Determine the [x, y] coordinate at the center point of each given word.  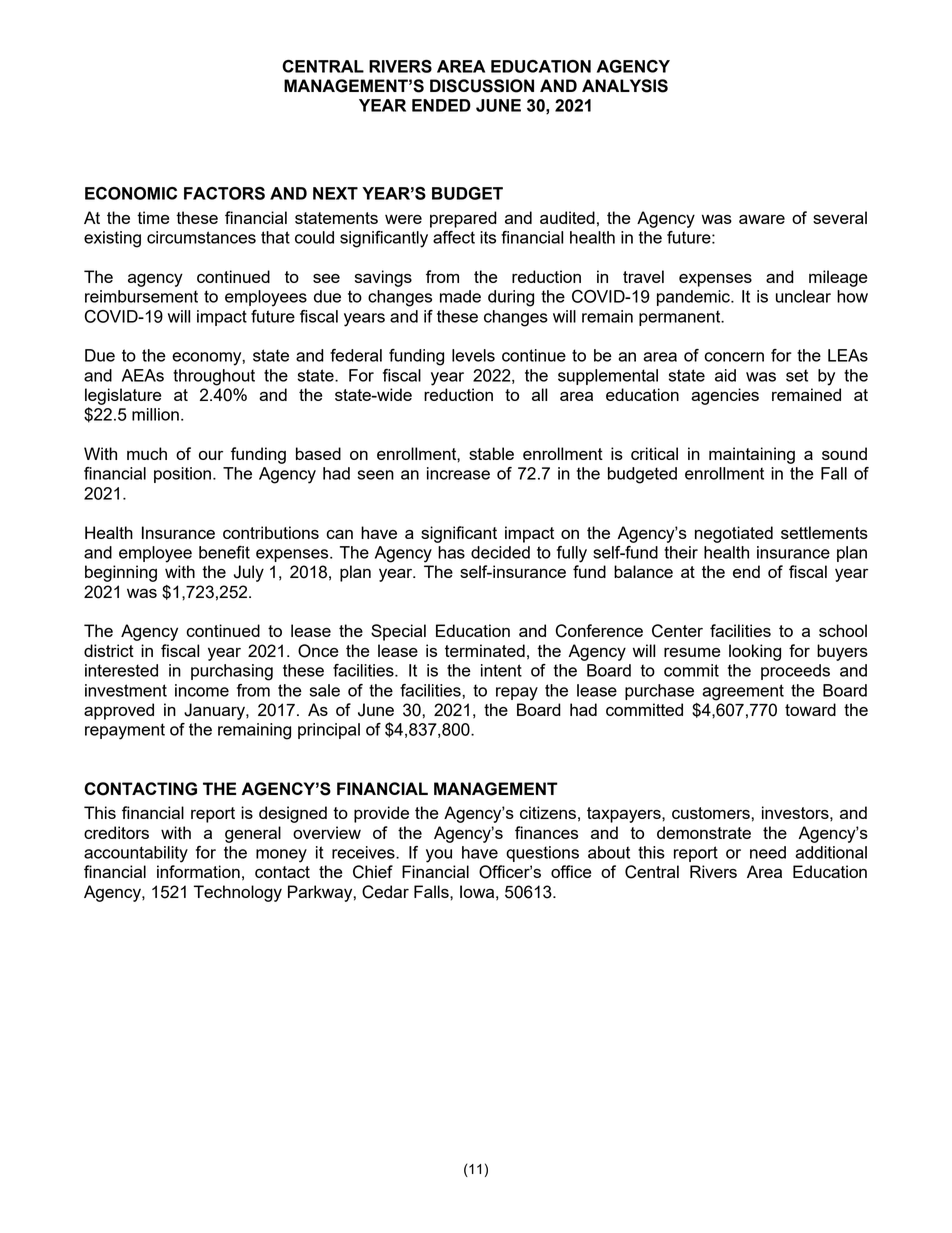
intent [501, 670]
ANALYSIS [625, 86]
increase [458, 473]
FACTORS [224, 193]
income [202, 690]
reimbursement [141, 296]
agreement [743, 692]
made [460, 296]
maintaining [752, 455]
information [198, 871]
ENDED [441, 105]
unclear [803, 296]
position [182, 475]
